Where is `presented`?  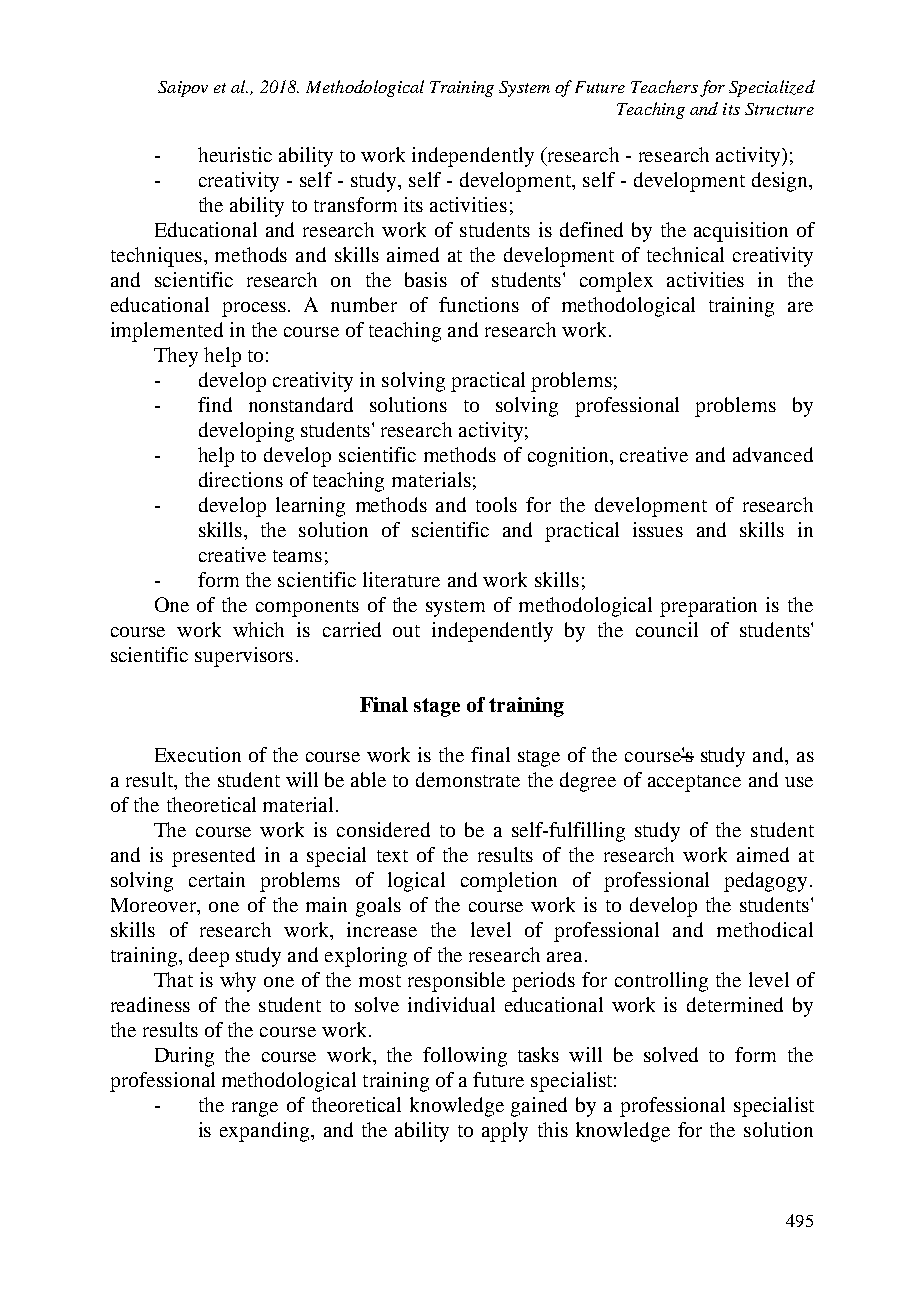
presented is located at coordinates (213, 857).
